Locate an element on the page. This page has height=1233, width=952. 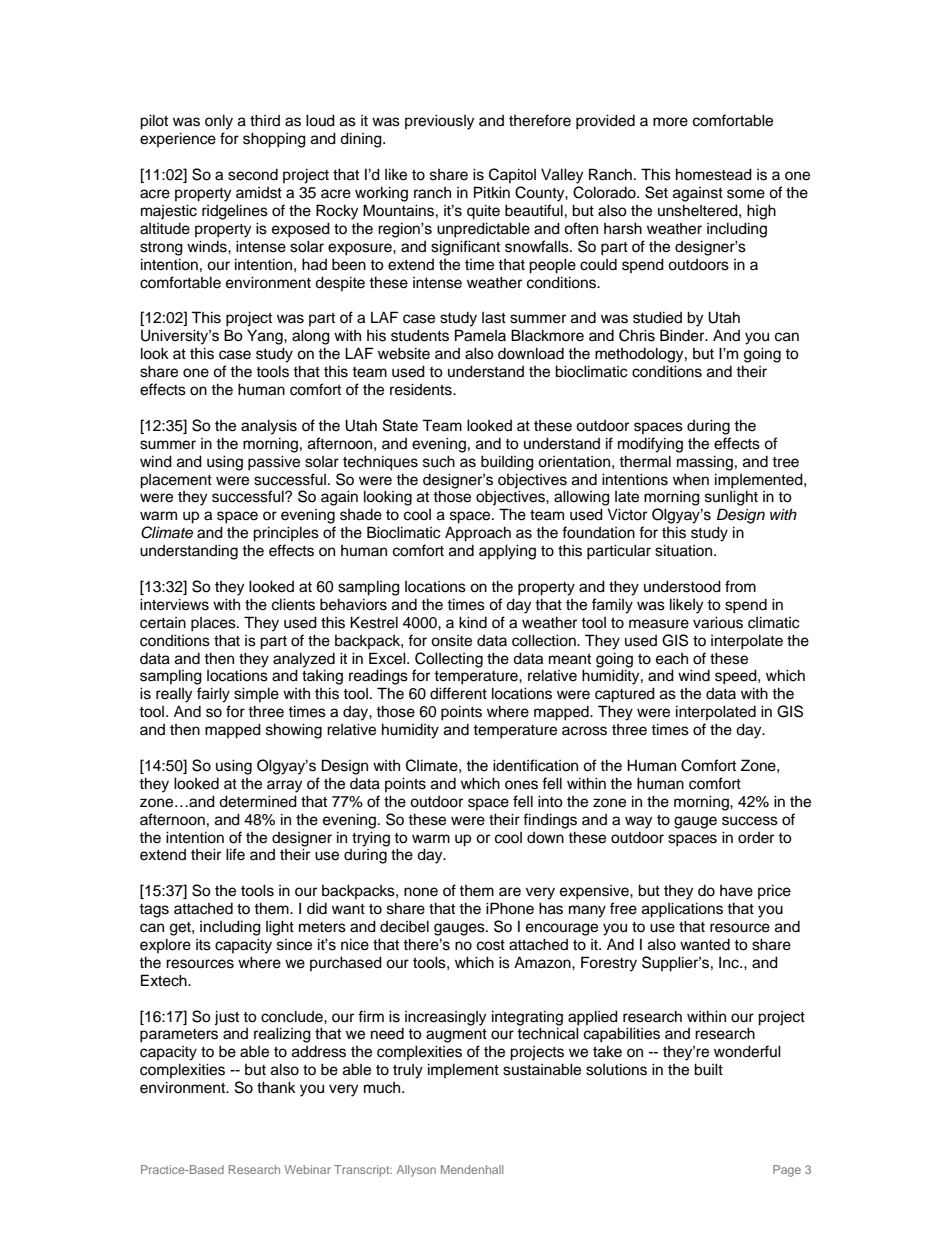
when is located at coordinates (691, 479).
